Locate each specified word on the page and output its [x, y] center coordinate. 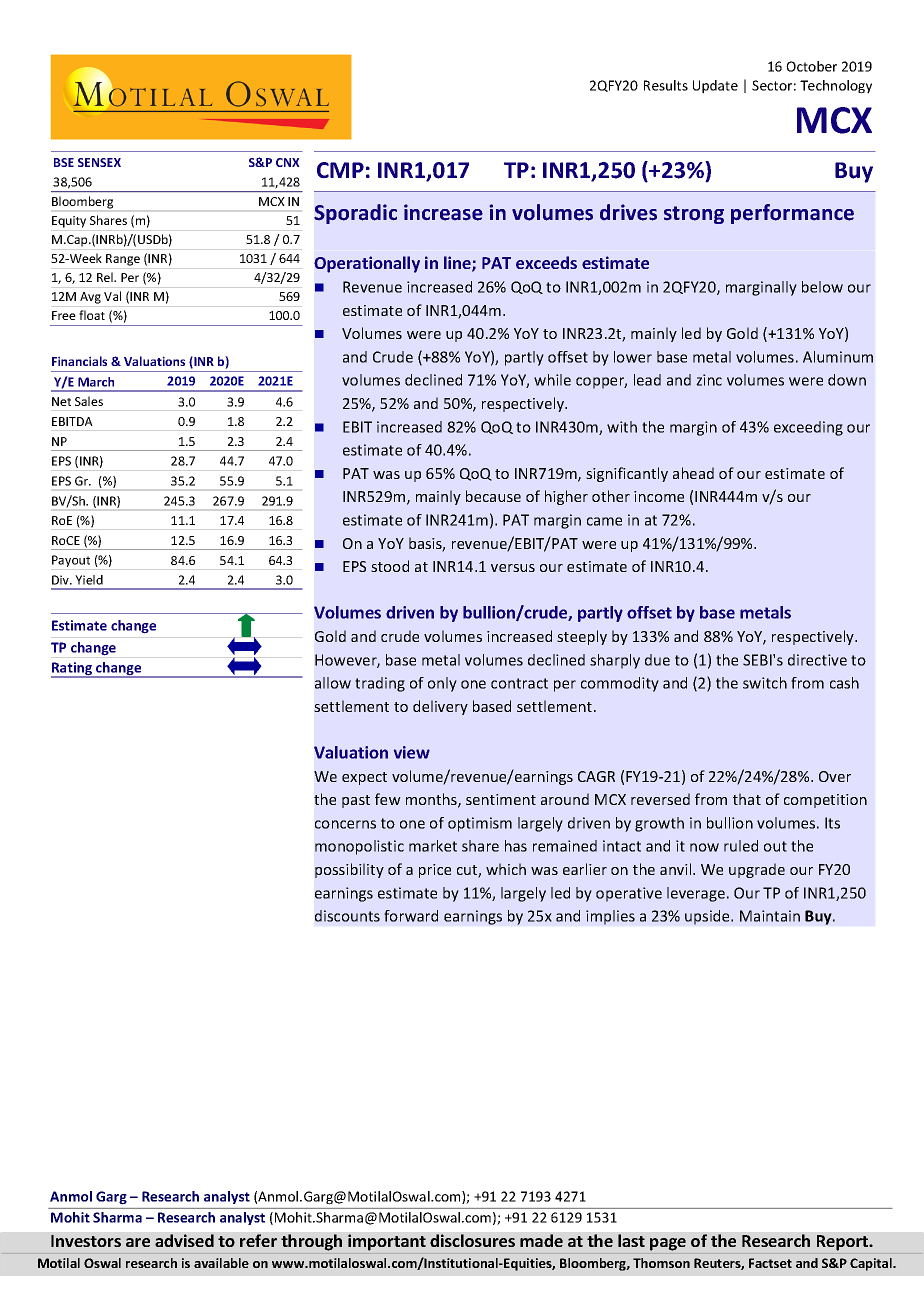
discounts [347, 916]
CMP [340, 170]
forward [411, 916]
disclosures [472, 1240]
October [811, 66]
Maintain [770, 916]
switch [765, 683]
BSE [64, 162]
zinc [709, 380]
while [552, 380]
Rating [73, 670]
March [96, 382]
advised [184, 1240]
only [442, 684]
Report [844, 1243]
